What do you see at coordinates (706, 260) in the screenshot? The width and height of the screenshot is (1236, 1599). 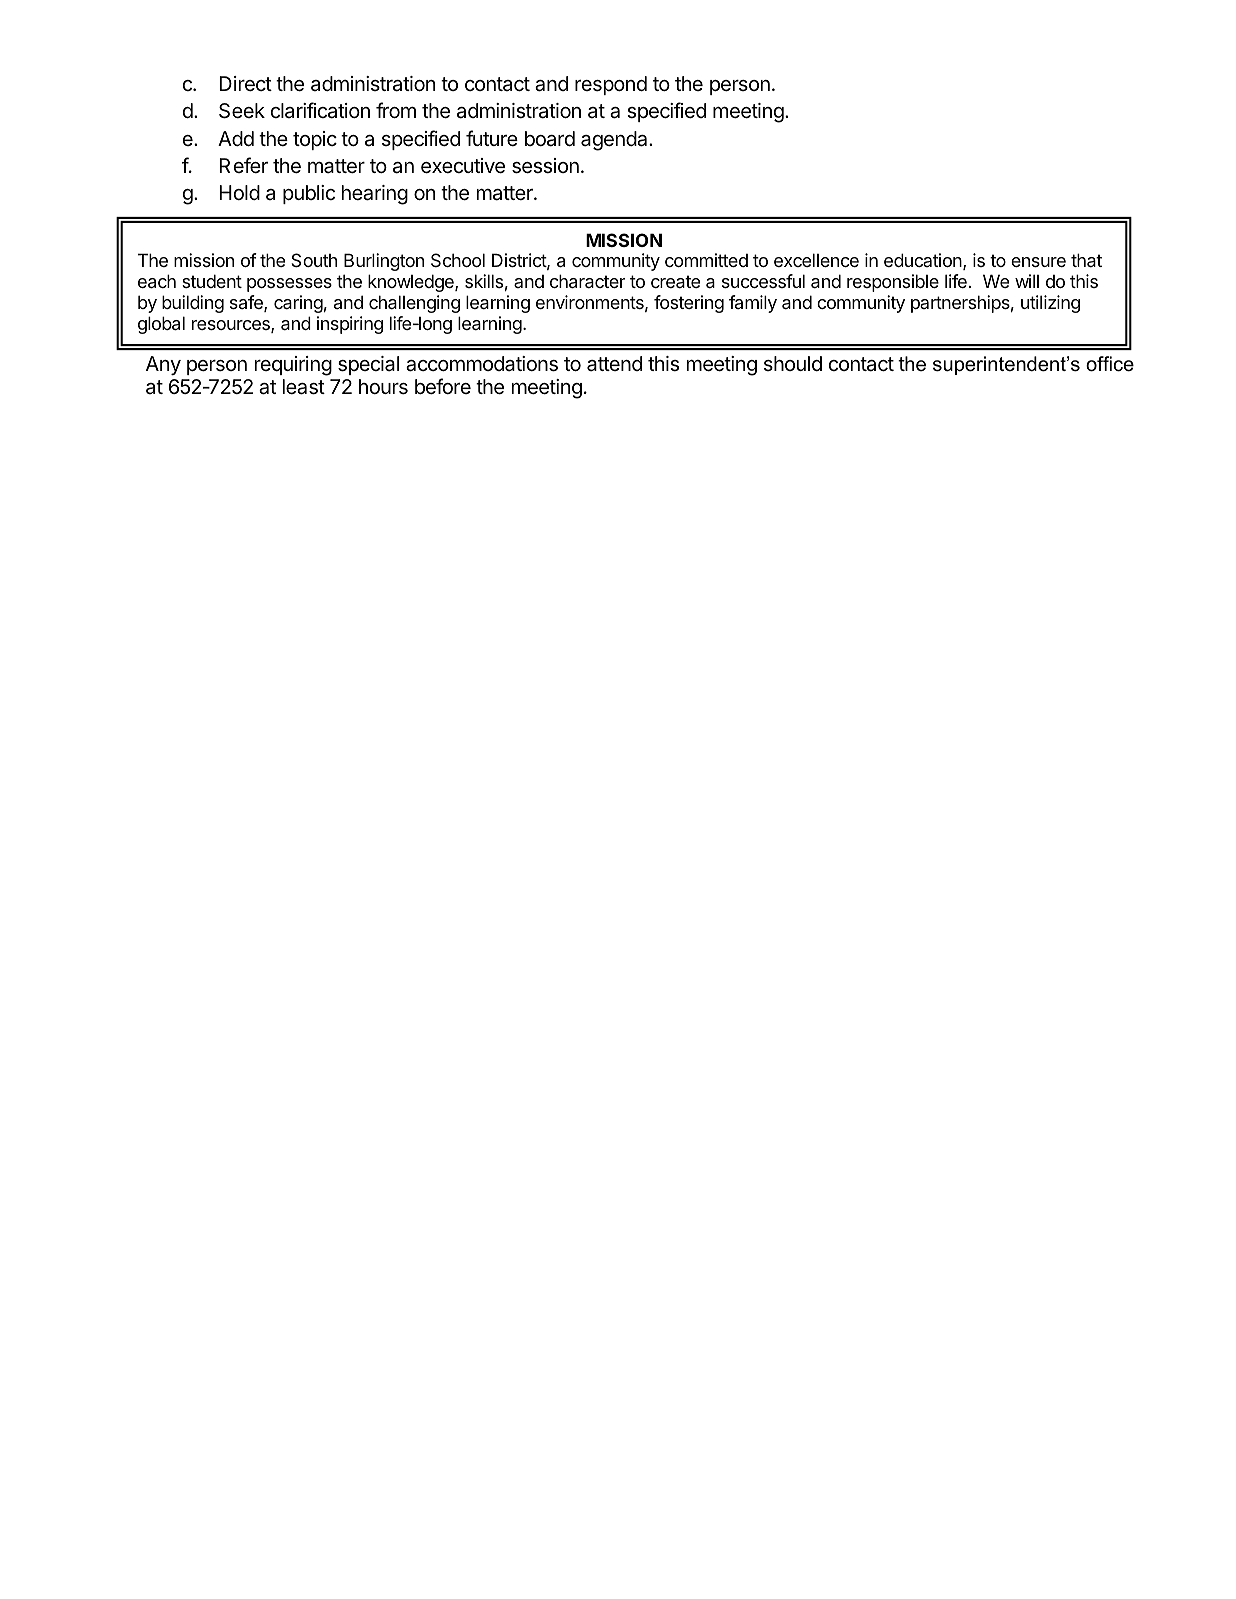 I see `committed` at bounding box center [706, 260].
